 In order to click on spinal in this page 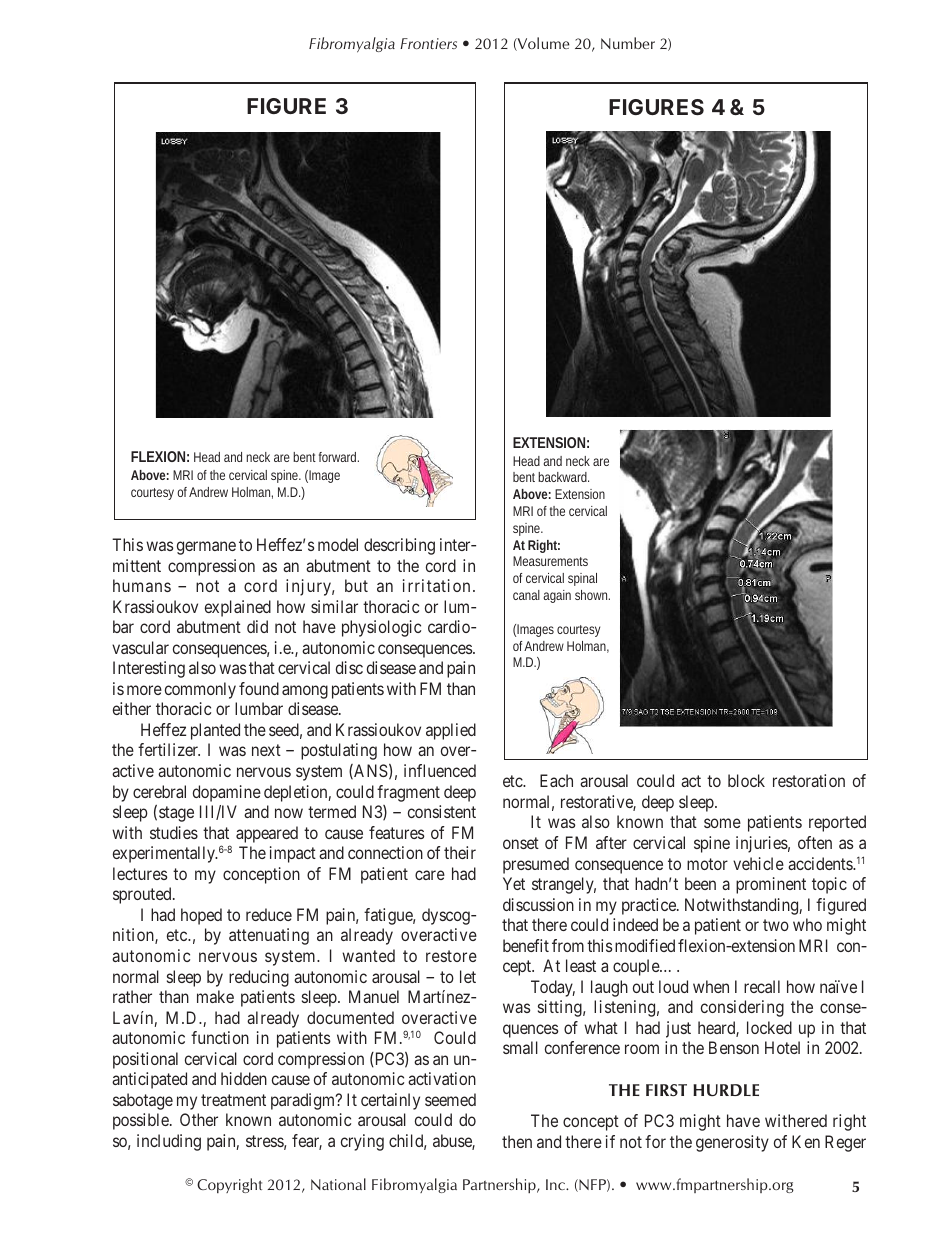, I will do `click(582, 579)`.
